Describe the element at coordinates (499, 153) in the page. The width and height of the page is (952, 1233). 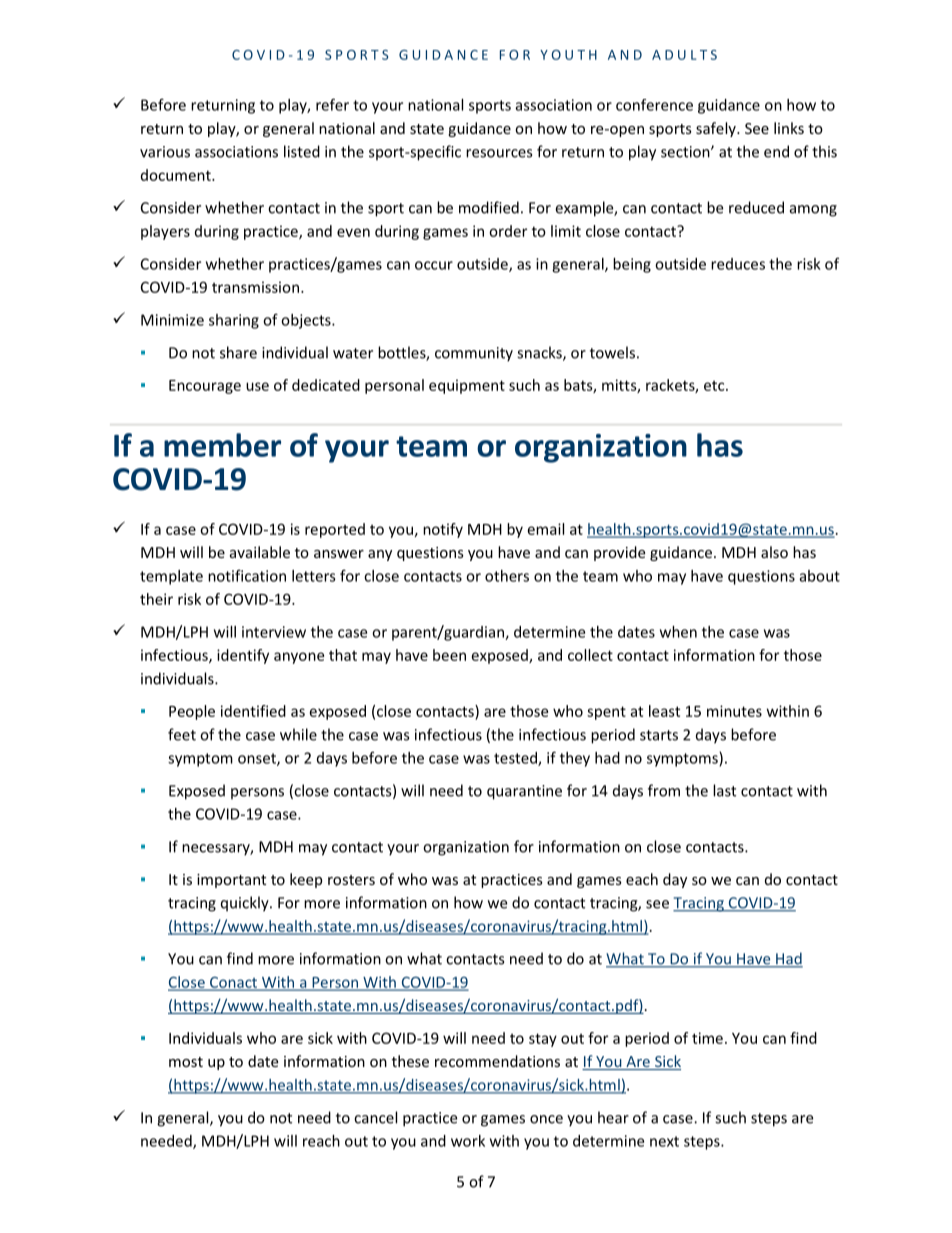
I see `resources` at that location.
